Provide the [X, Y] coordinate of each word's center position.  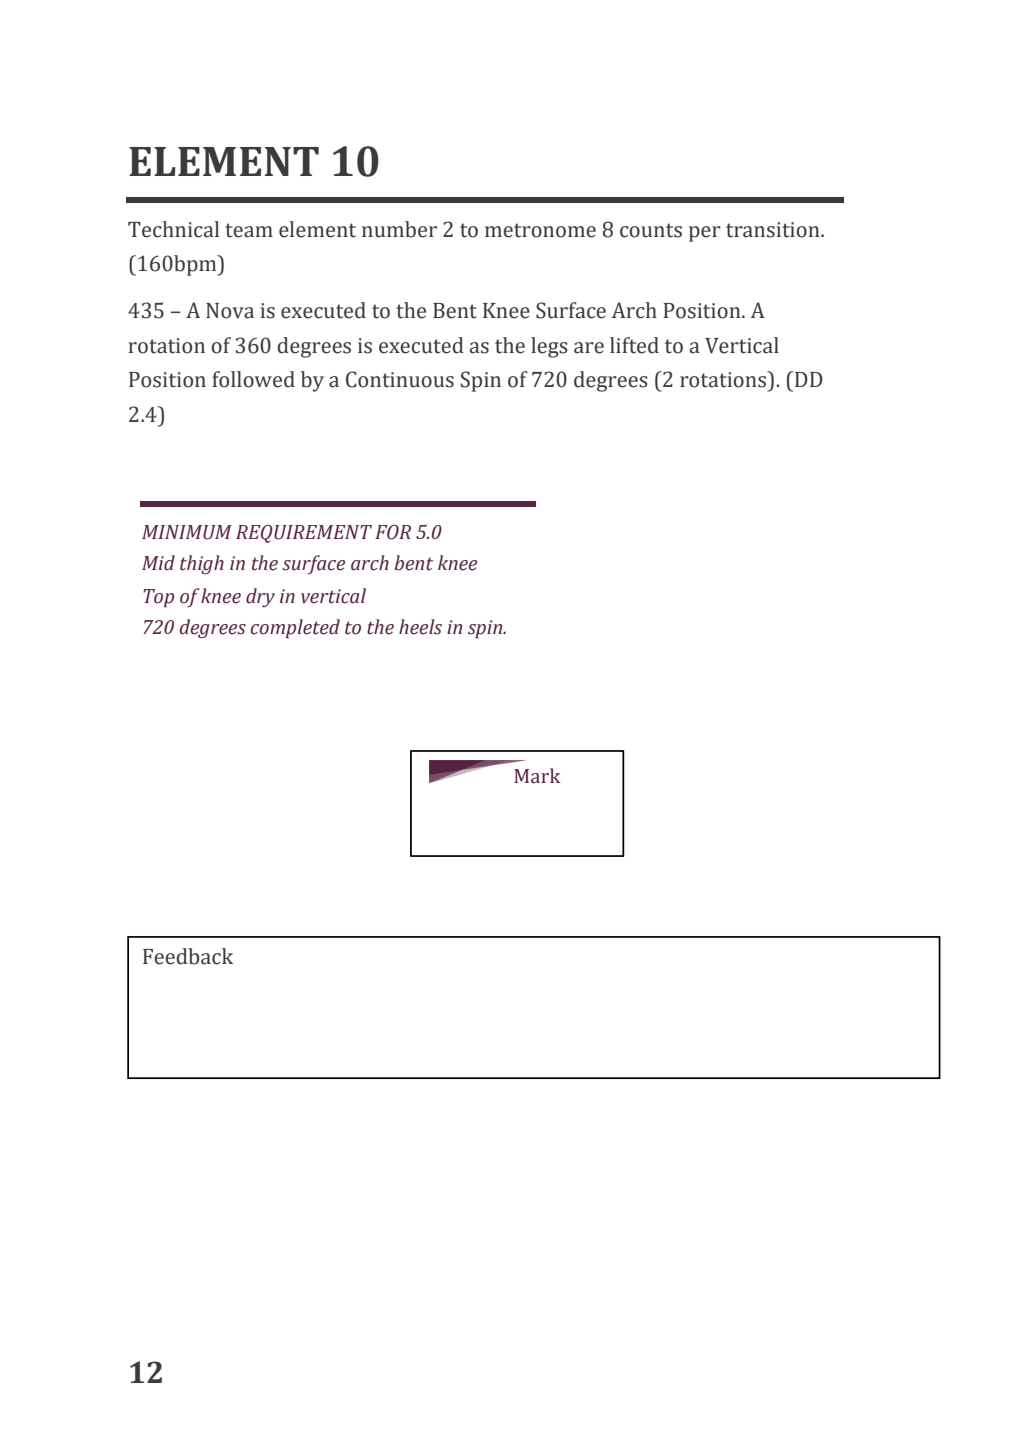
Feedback [188, 956]
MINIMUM [187, 532]
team [249, 230]
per [705, 234]
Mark [537, 776]
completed [295, 629]
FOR [393, 532]
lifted [634, 345]
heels [420, 627]
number [399, 229]
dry [260, 597]
